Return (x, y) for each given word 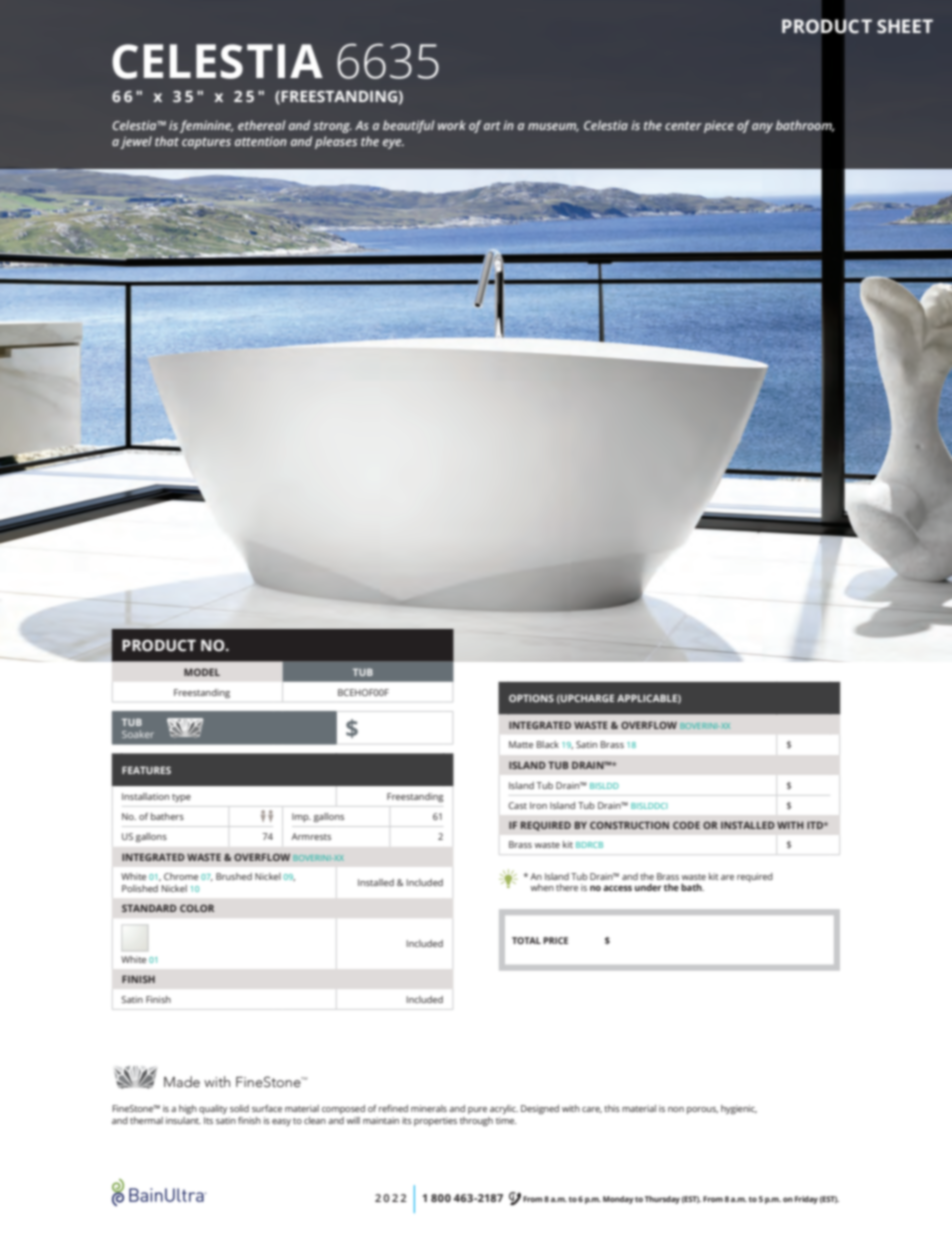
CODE (686, 825)
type (181, 798)
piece (719, 127)
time (506, 1120)
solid (239, 1108)
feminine (206, 126)
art (492, 125)
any (762, 128)
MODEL (202, 672)
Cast (518, 805)
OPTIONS (531, 698)
